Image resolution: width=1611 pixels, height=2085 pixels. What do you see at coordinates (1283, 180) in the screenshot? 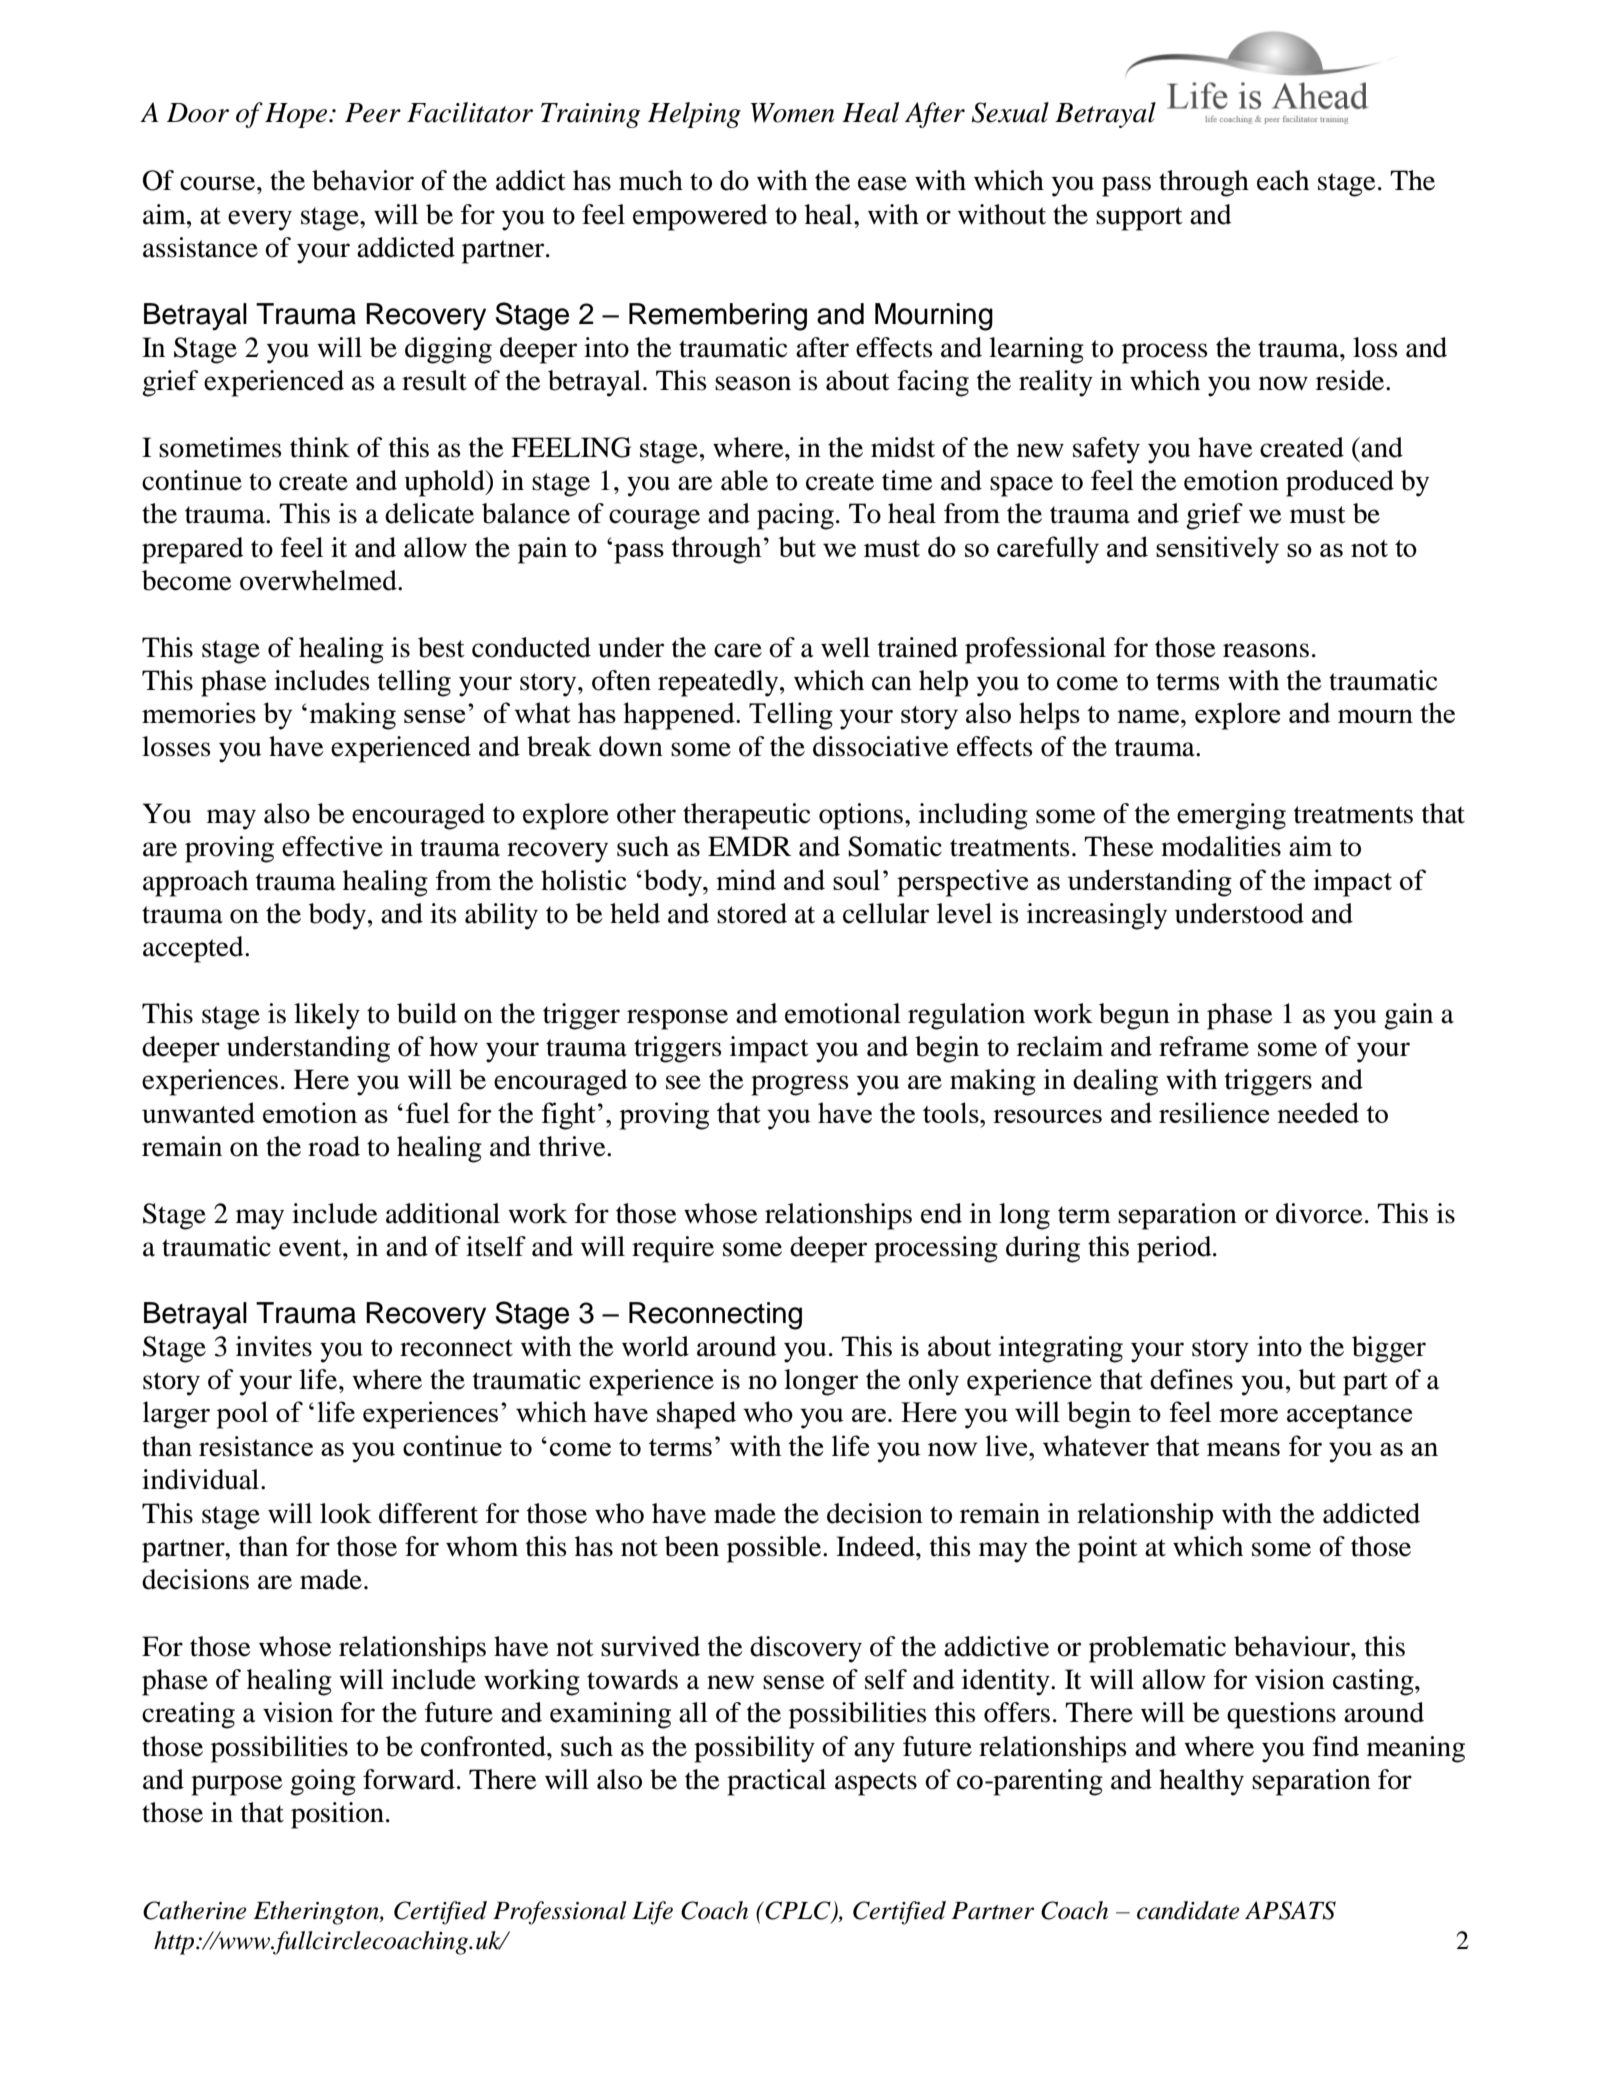
I see `each` at bounding box center [1283, 180].
